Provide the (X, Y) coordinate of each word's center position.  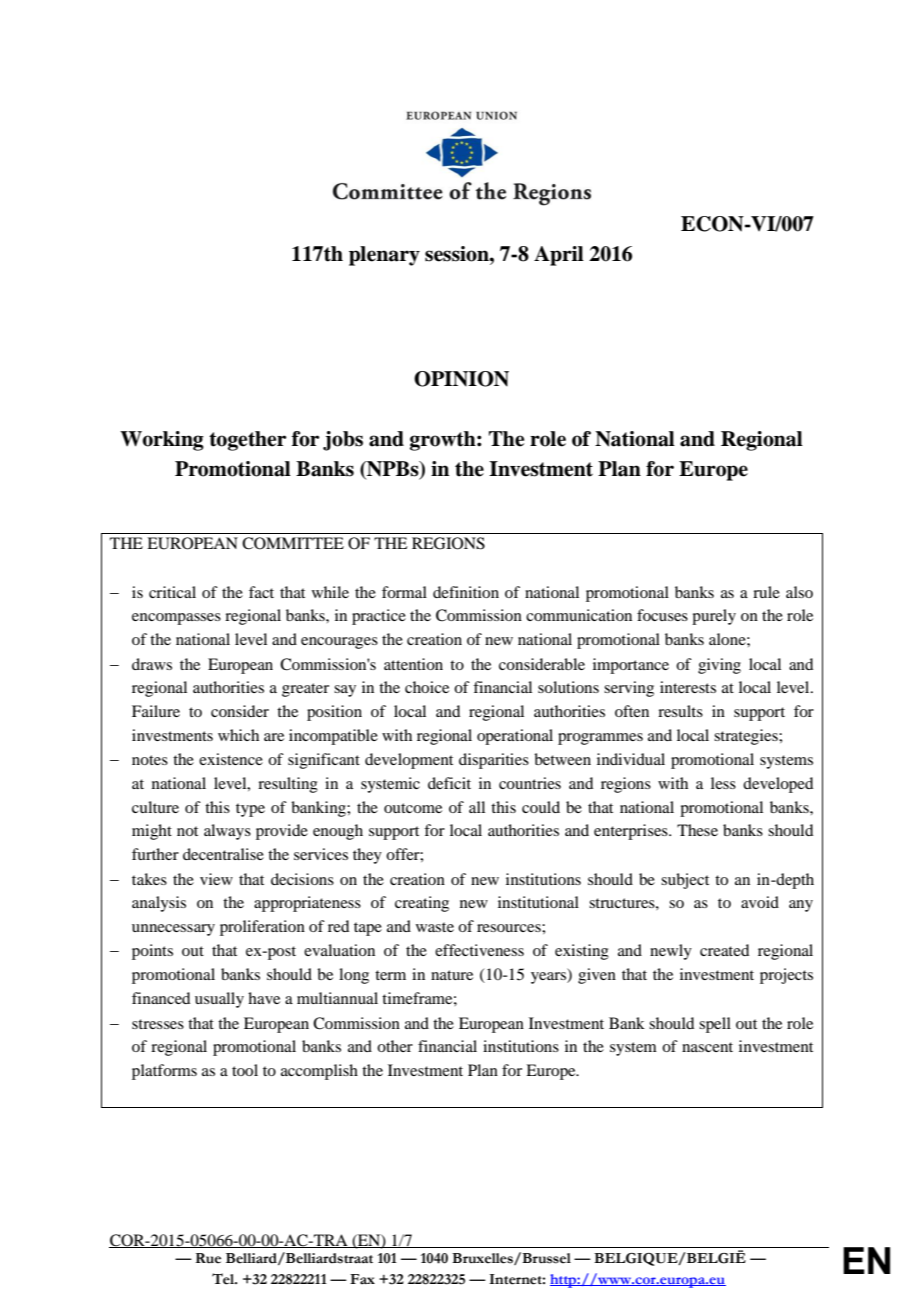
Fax (362, 1279)
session (458, 254)
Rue (208, 1258)
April (559, 256)
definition (466, 592)
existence (231, 759)
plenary (384, 256)
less (723, 783)
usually (219, 1000)
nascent (707, 1047)
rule (766, 592)
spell (715, 1025)
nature (452, 975)
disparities (494, 761)
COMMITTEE (293, 543)
